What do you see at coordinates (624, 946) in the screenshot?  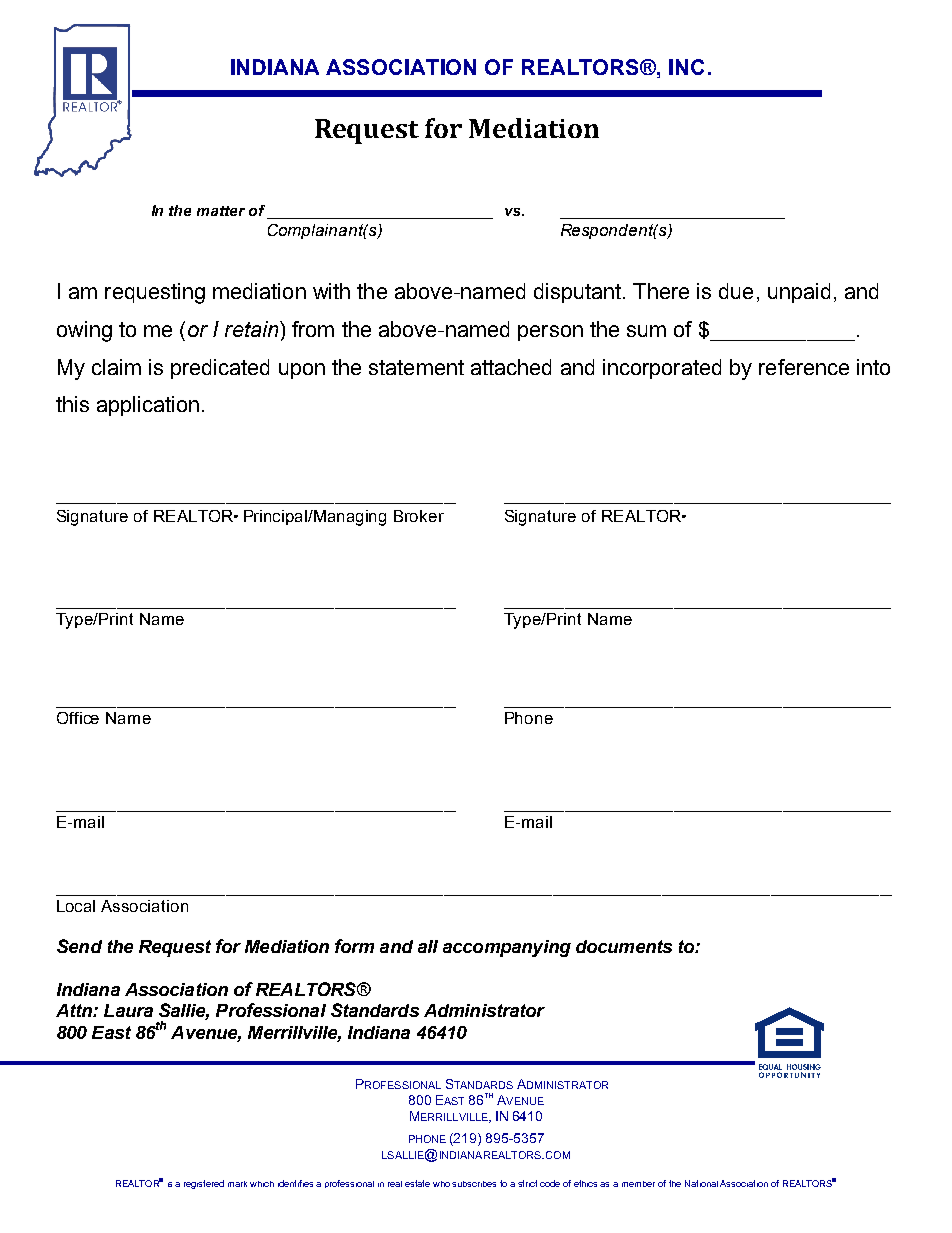 I see `documents` at bounding box center [624, 946].
